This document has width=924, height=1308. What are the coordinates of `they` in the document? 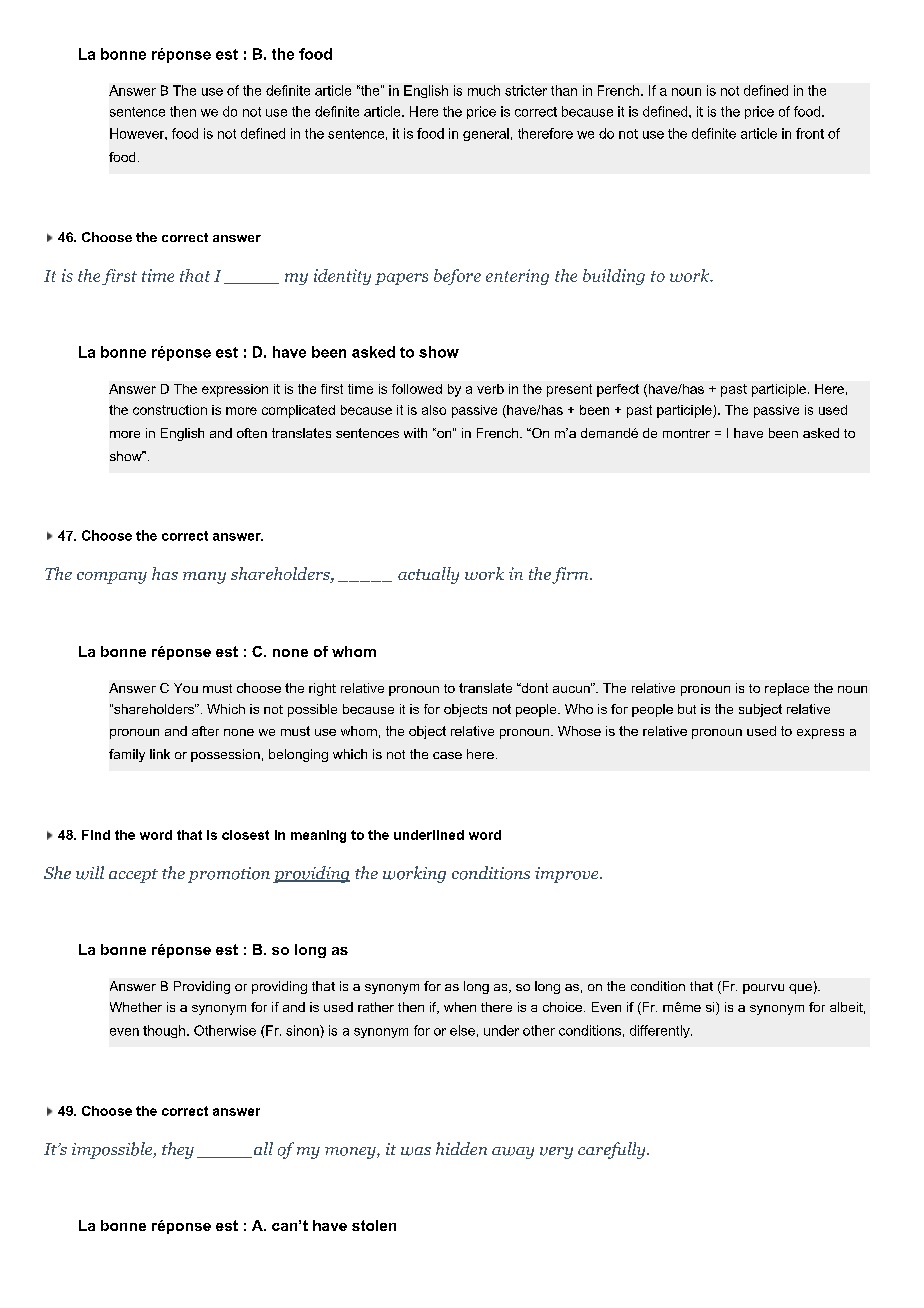 It's located at (178, 1150).
